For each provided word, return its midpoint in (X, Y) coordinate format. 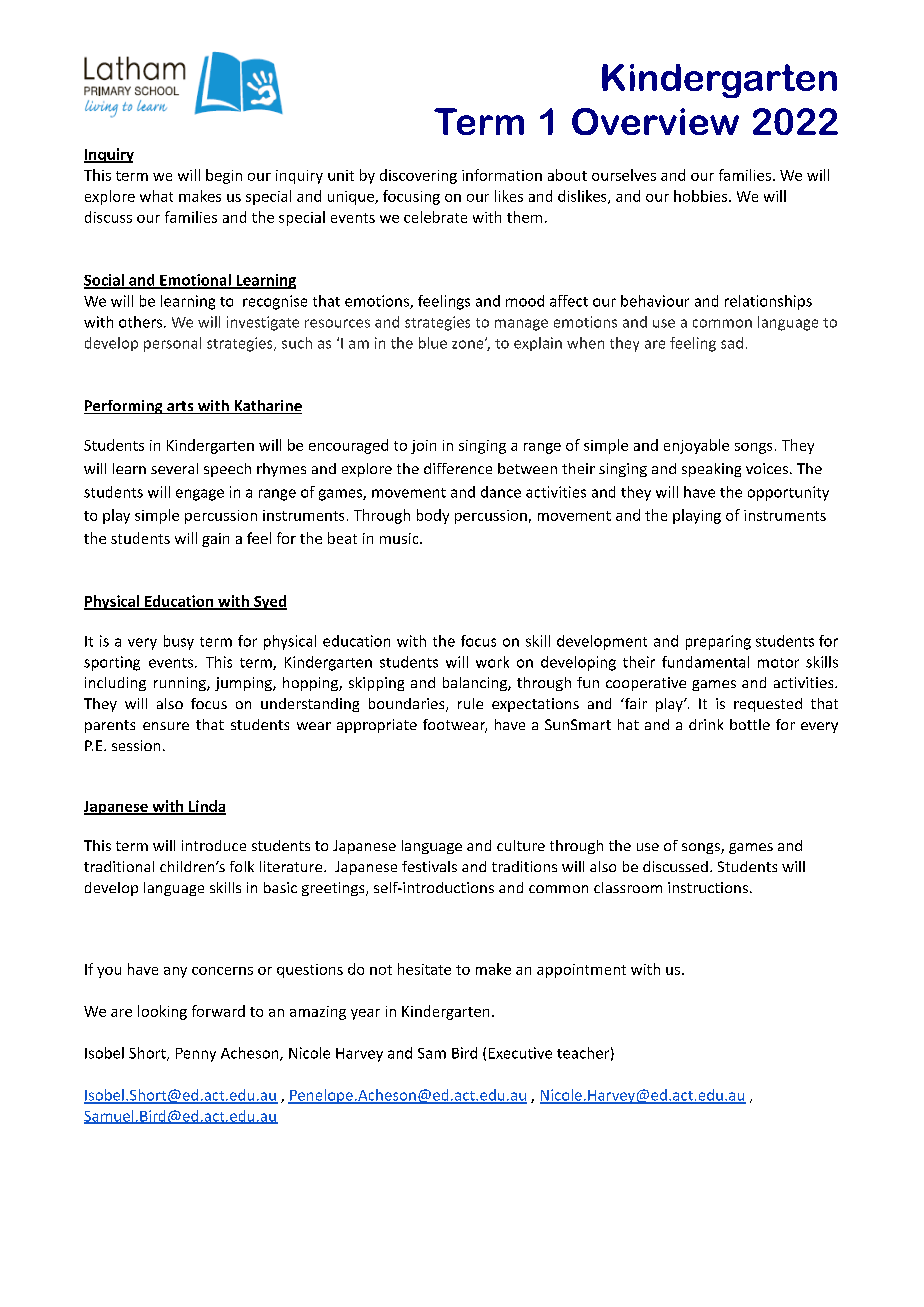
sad (732, 343)
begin (224, 176)
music (400, 538)
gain (215, 540)
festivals (429, 866)
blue (433, 343)
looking (162, 1012)
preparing (718, 642)
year (365, 1014)
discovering (418, 176)
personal (172, 344)
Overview (655, 121)
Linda (206, 807)
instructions (708, 887)
